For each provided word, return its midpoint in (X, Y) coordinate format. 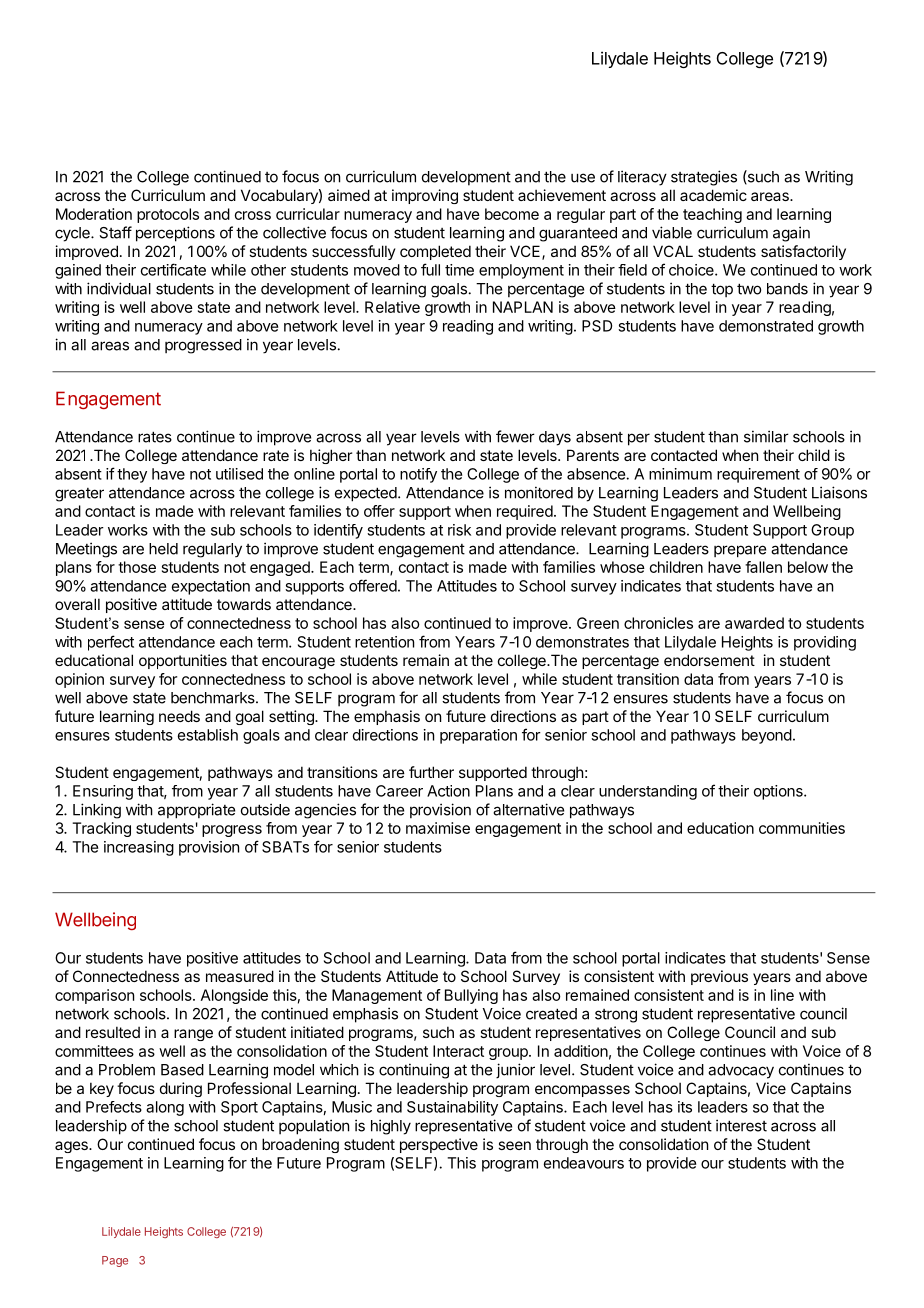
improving (425, 196)
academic (713, 195)
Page (115, 1261)
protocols (168, 215)
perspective (439, 1145)
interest (741, 1125)
